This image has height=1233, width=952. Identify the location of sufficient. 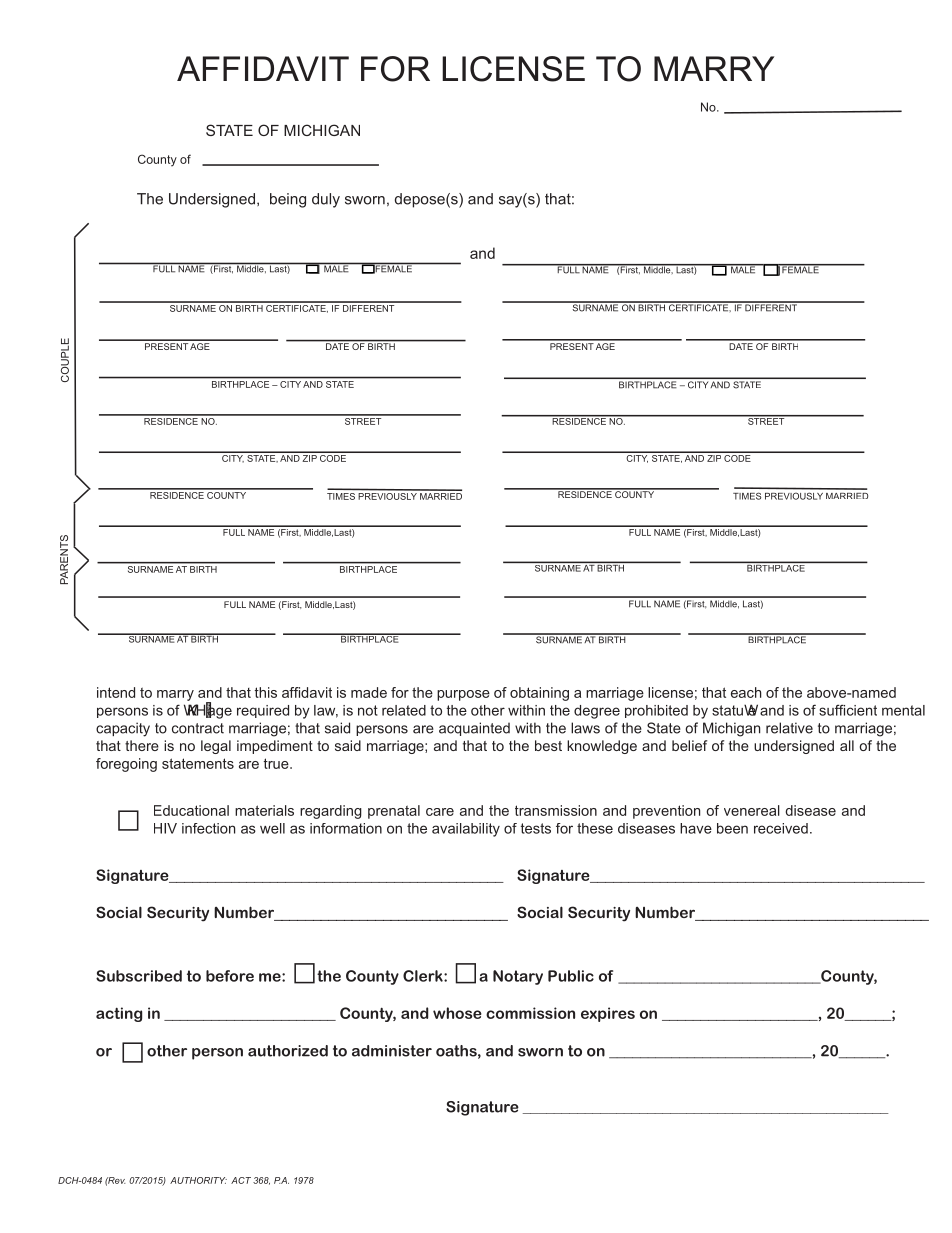
(848, 710).
